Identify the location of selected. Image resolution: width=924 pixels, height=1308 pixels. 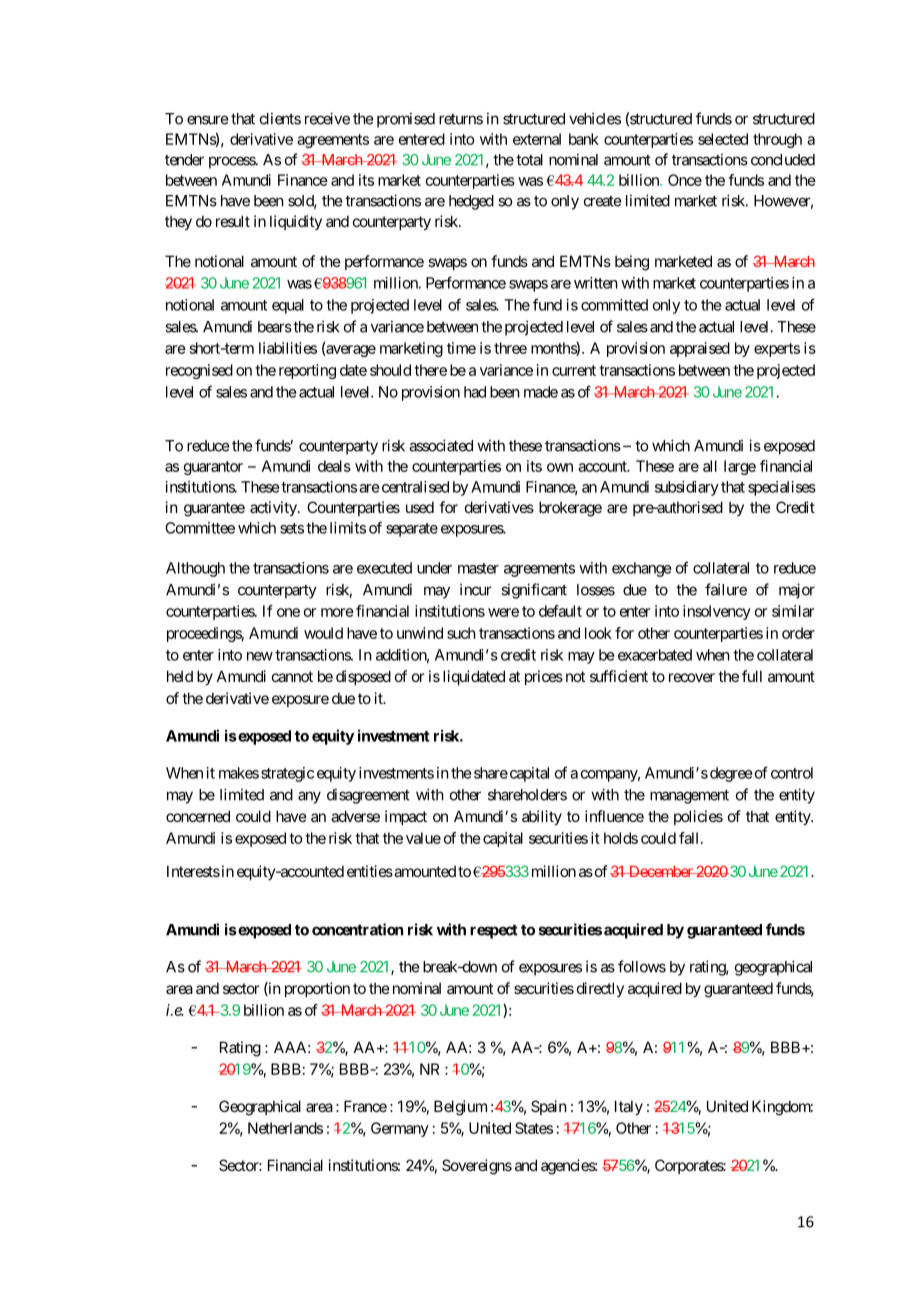
(723, 139).
